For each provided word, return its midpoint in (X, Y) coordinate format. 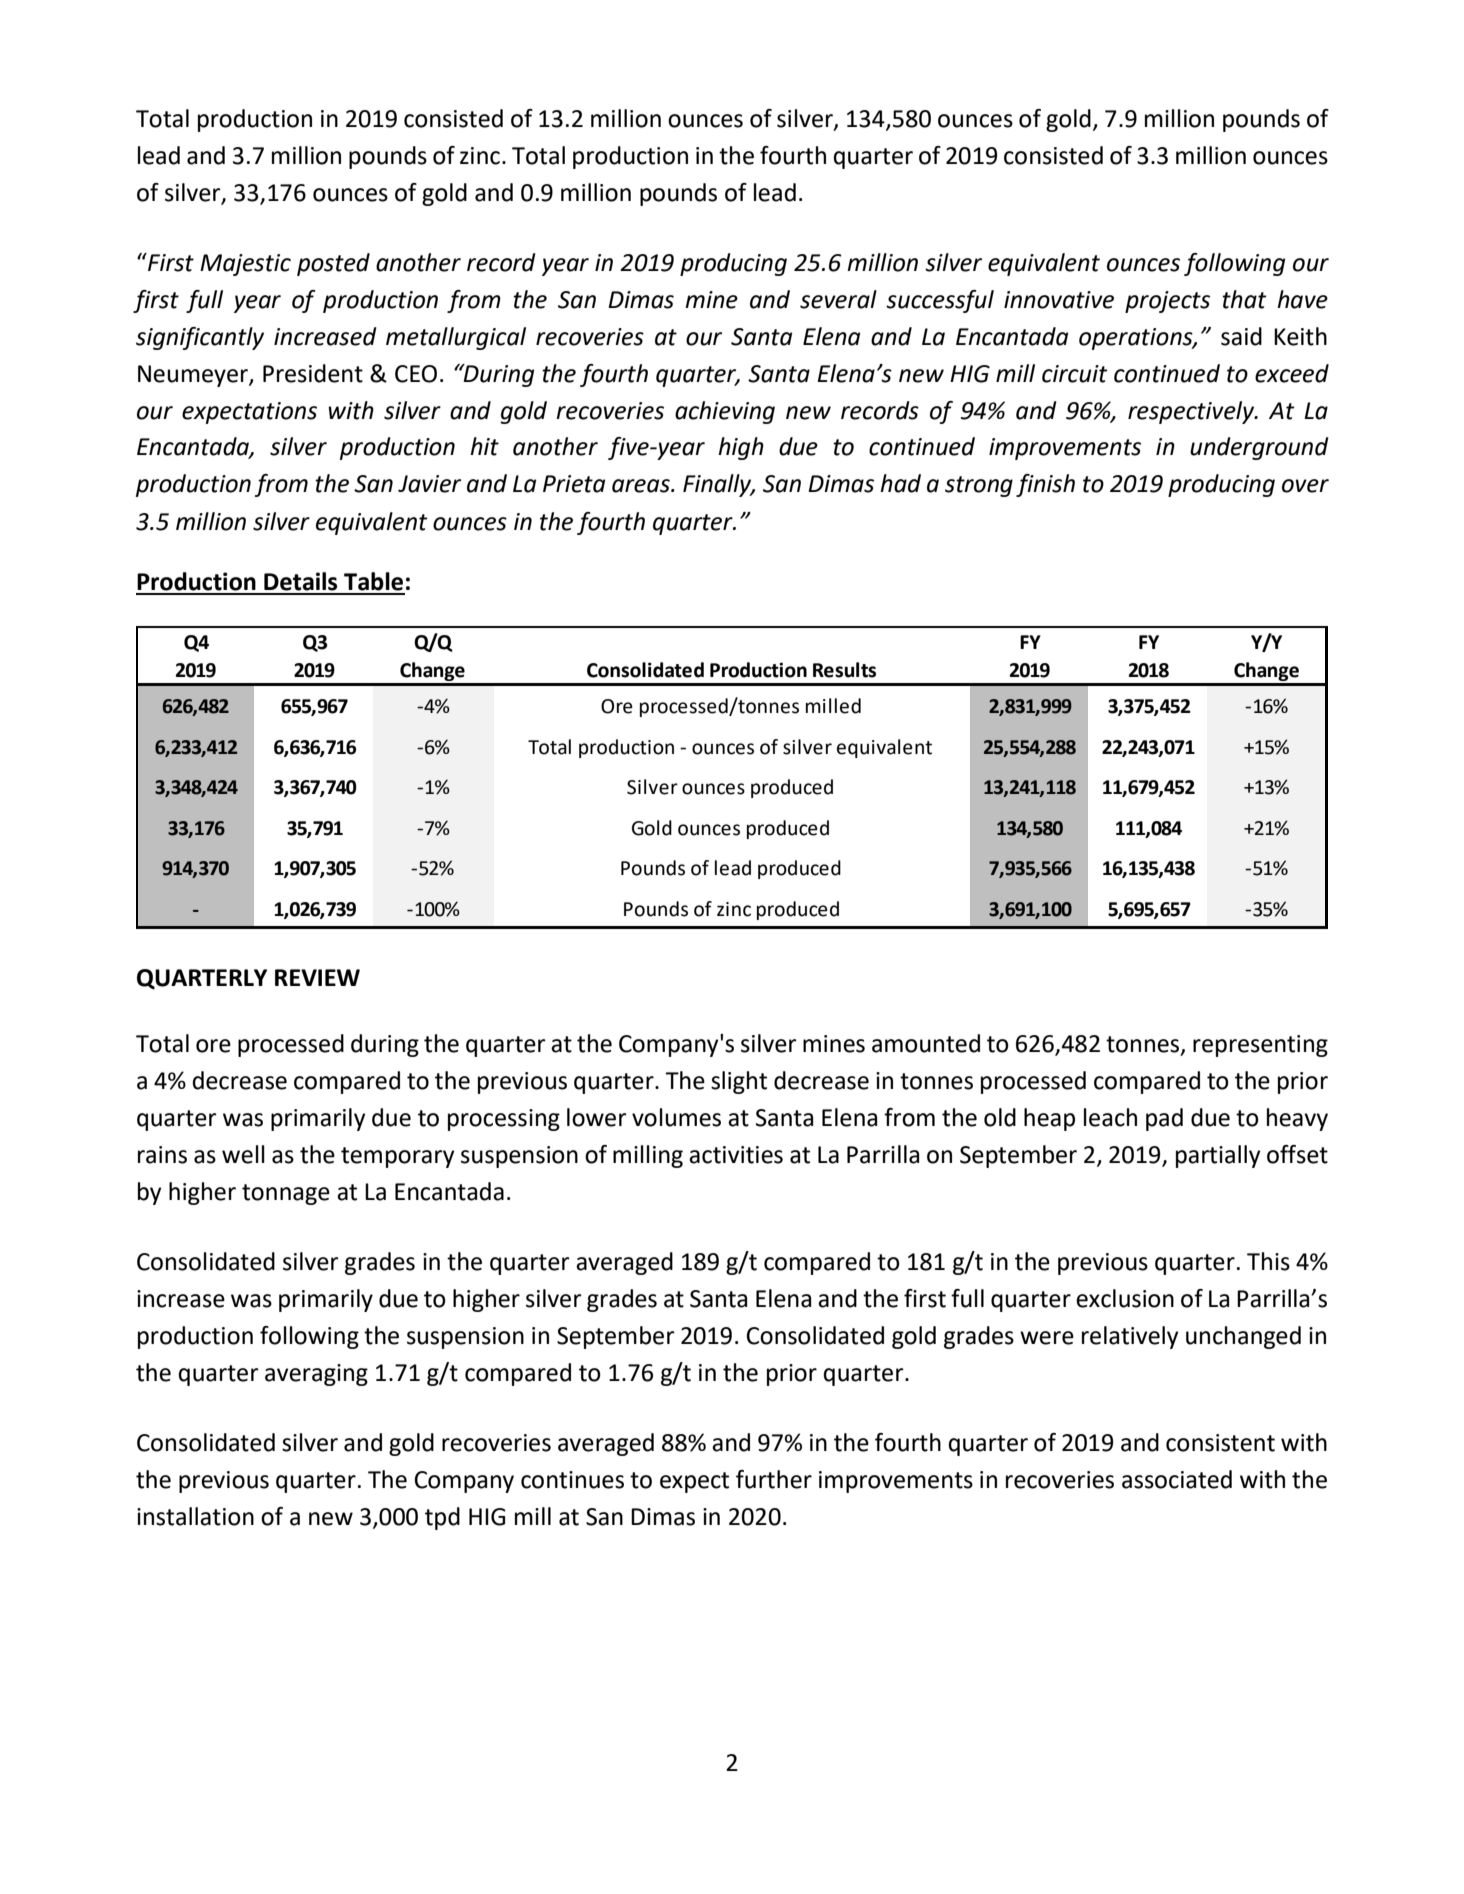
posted (333, 264)
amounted (926, 1043)
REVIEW (317, 977)
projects (1167, 302)
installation (195, 1516)
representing (1260, 1046)
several (838, 299)
